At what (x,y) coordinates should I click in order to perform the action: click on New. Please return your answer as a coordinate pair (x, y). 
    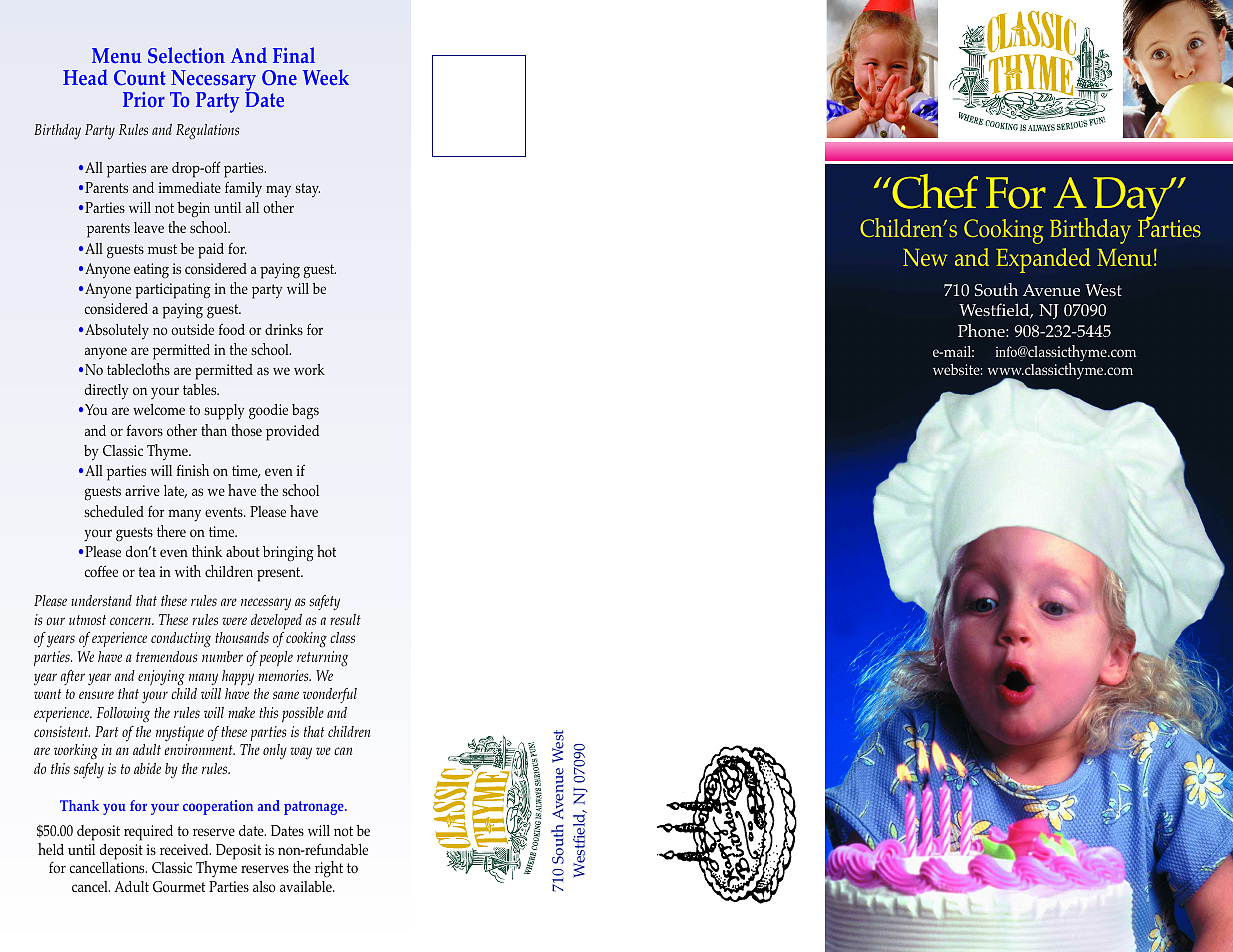
    Looking at the image, I should click on (925, 257).
